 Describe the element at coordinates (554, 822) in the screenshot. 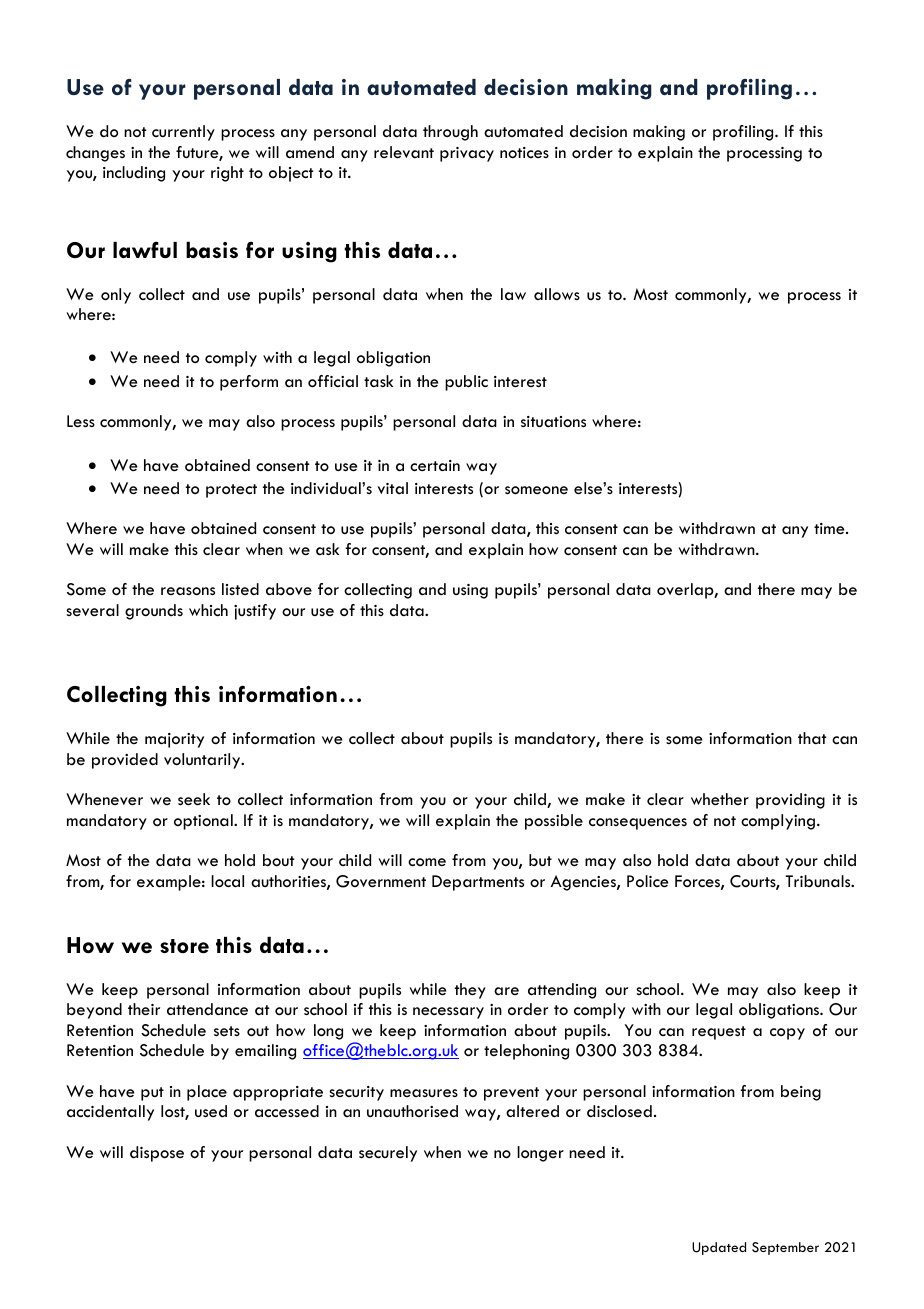

I see `possible` at that location.
